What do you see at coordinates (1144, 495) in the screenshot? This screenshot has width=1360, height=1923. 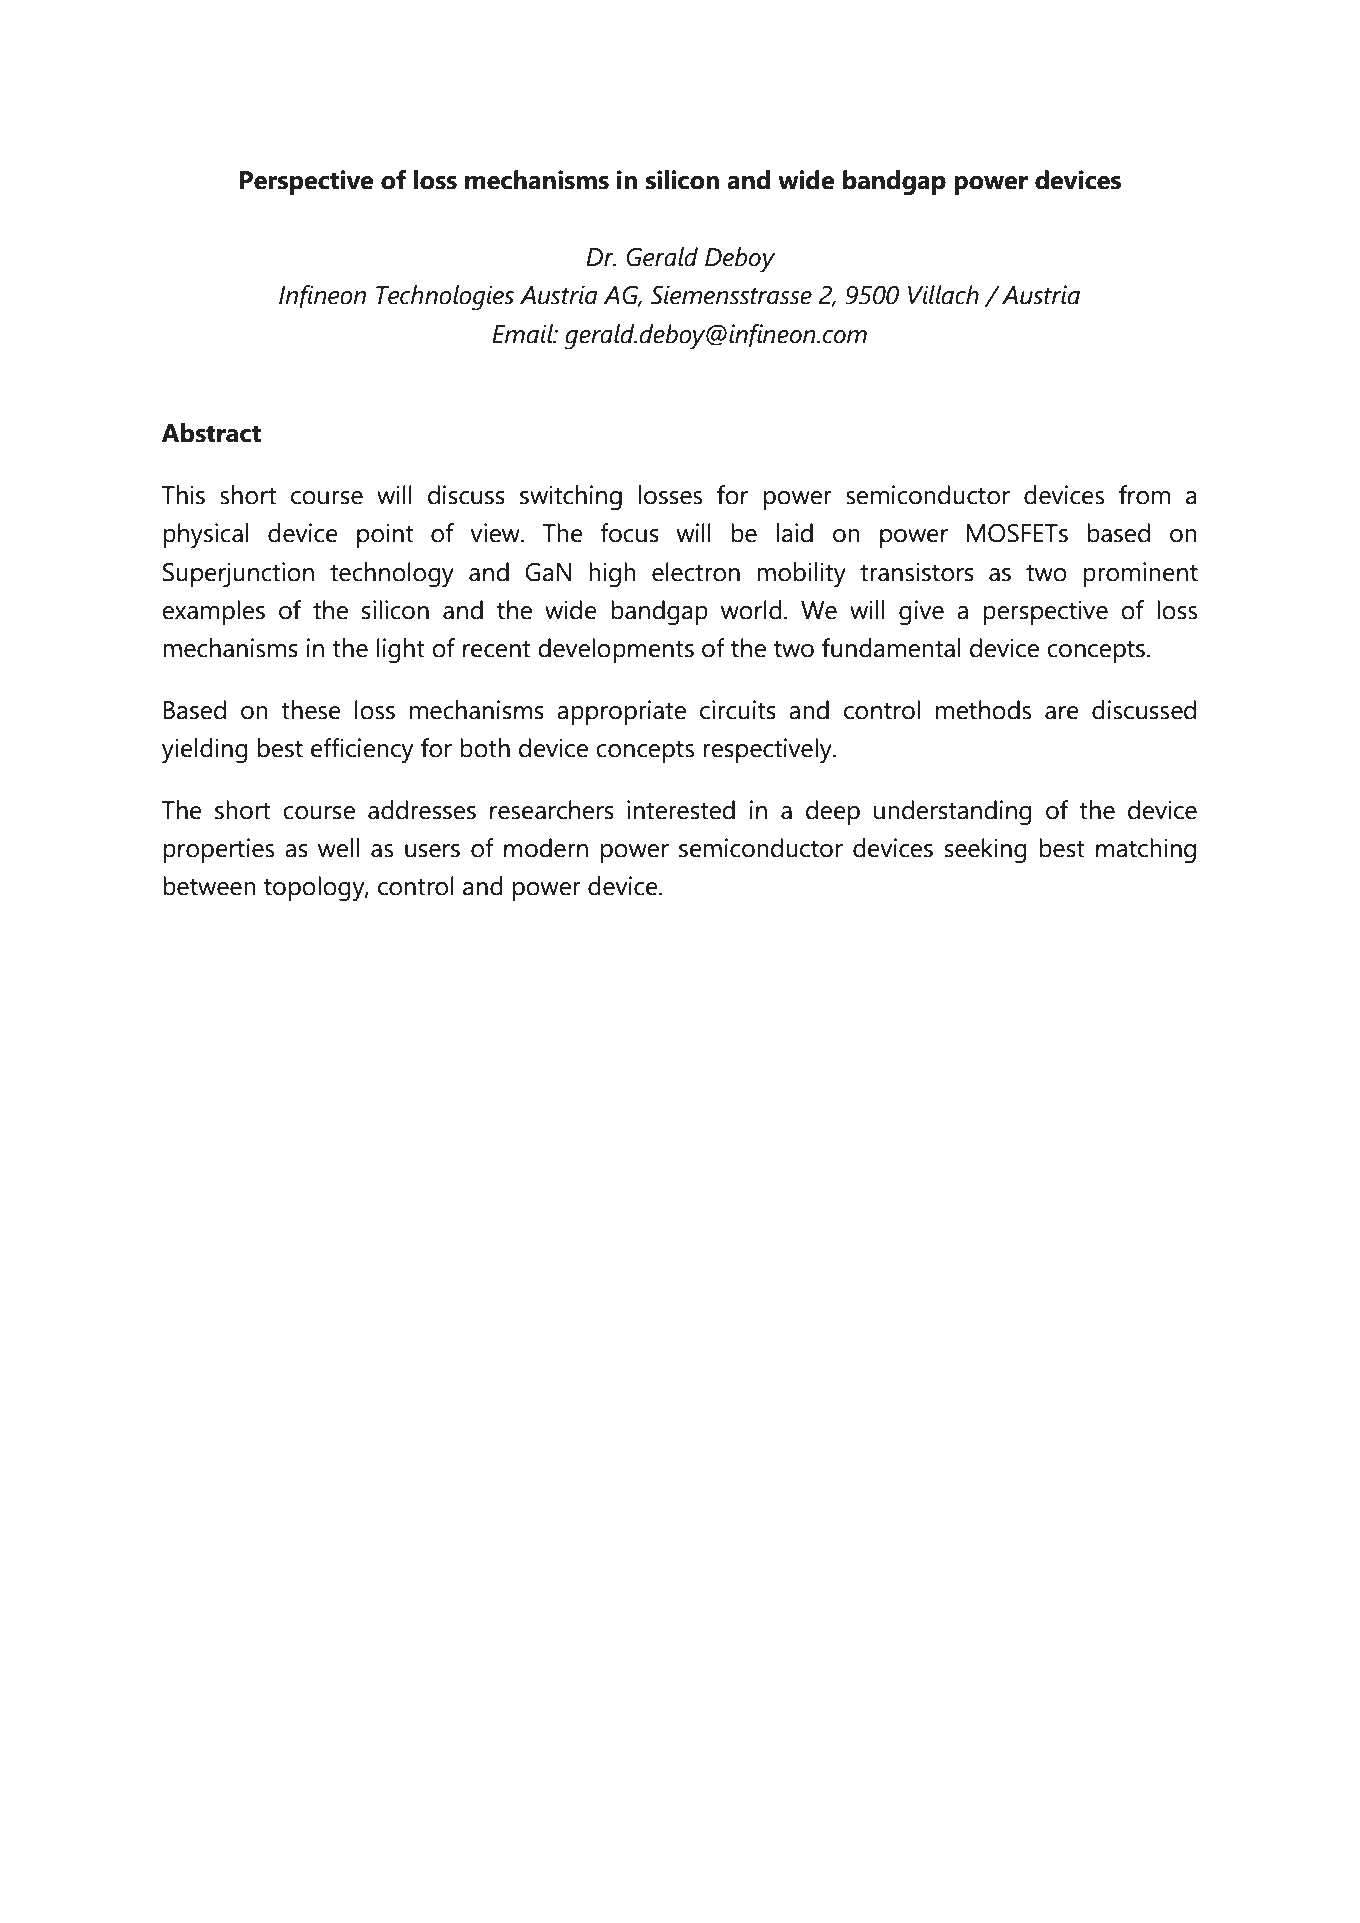 I see `from` at bounding box center [1144, 495].
